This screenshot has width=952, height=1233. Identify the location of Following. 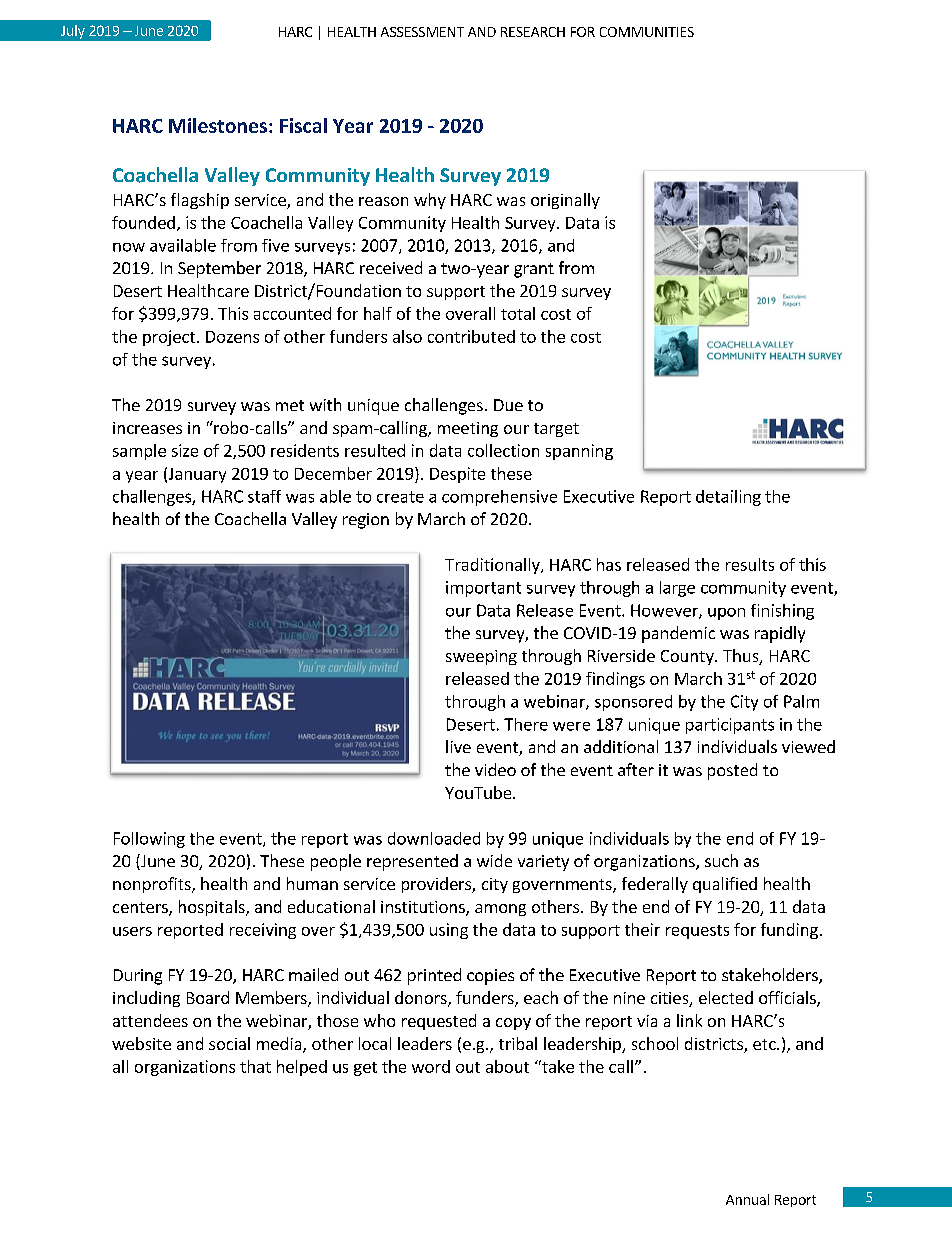
(149, 840).
